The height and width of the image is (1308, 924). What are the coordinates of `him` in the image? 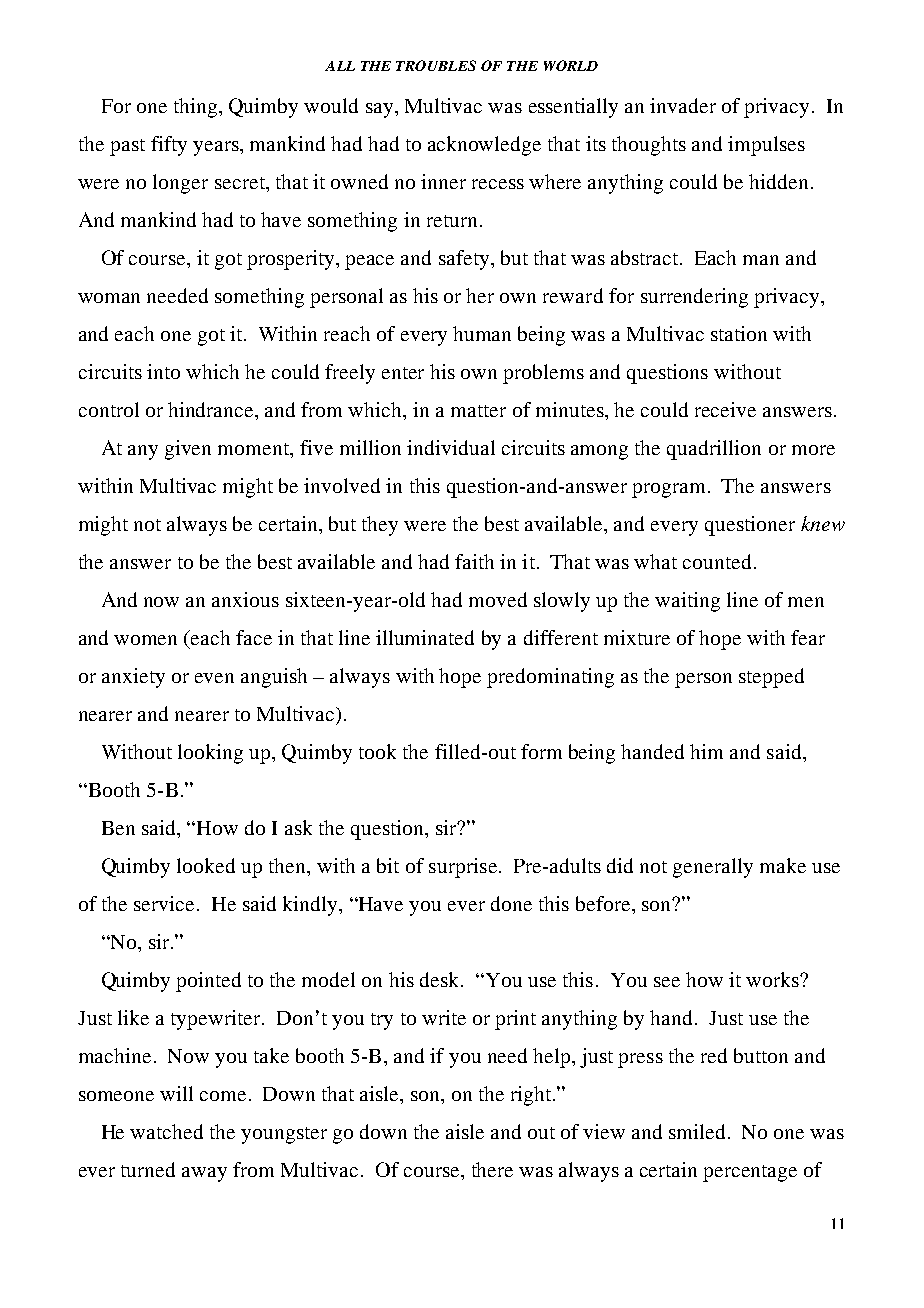 It's located at (706, 751).
